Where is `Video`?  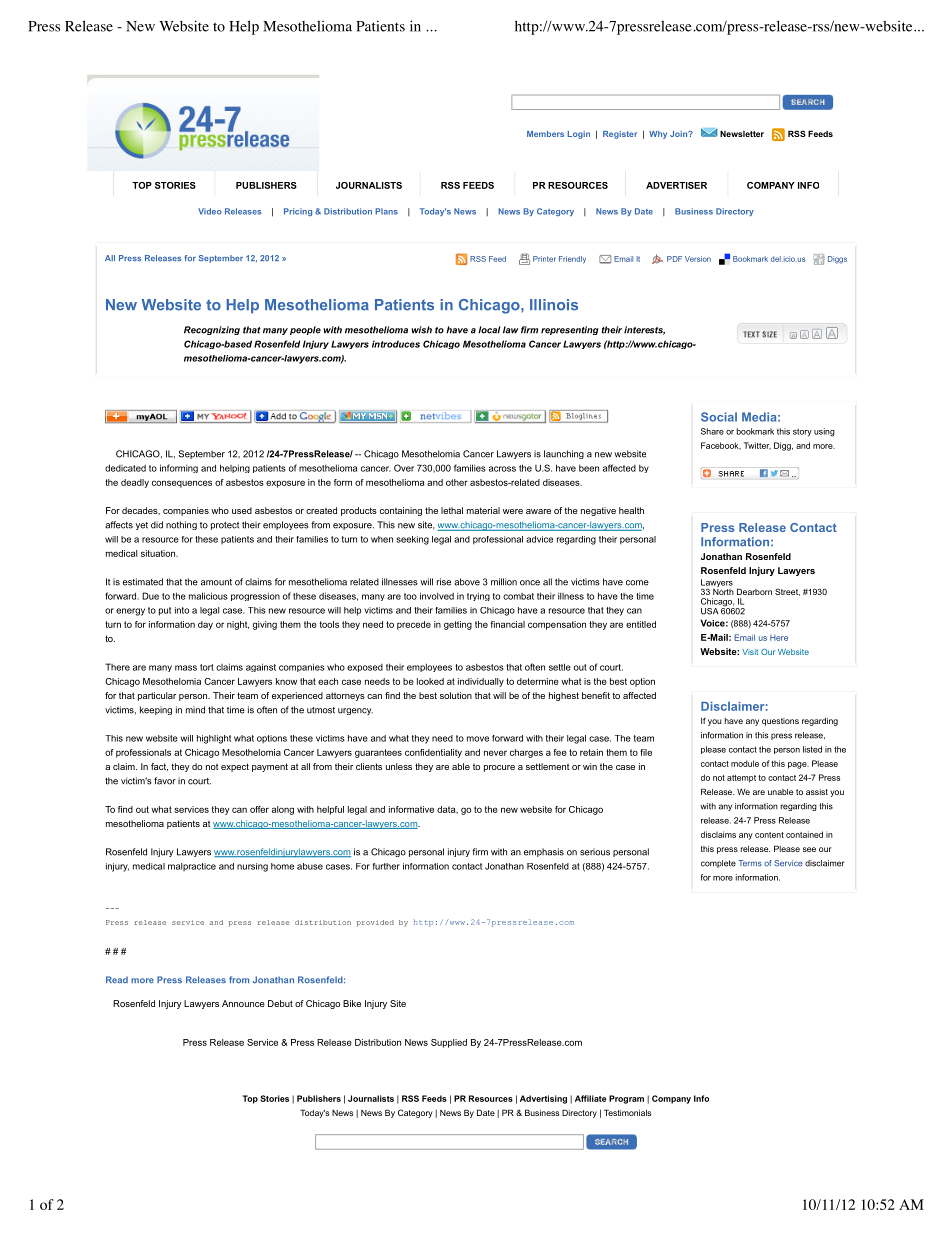 Video is located at coordinates (210, 211).
